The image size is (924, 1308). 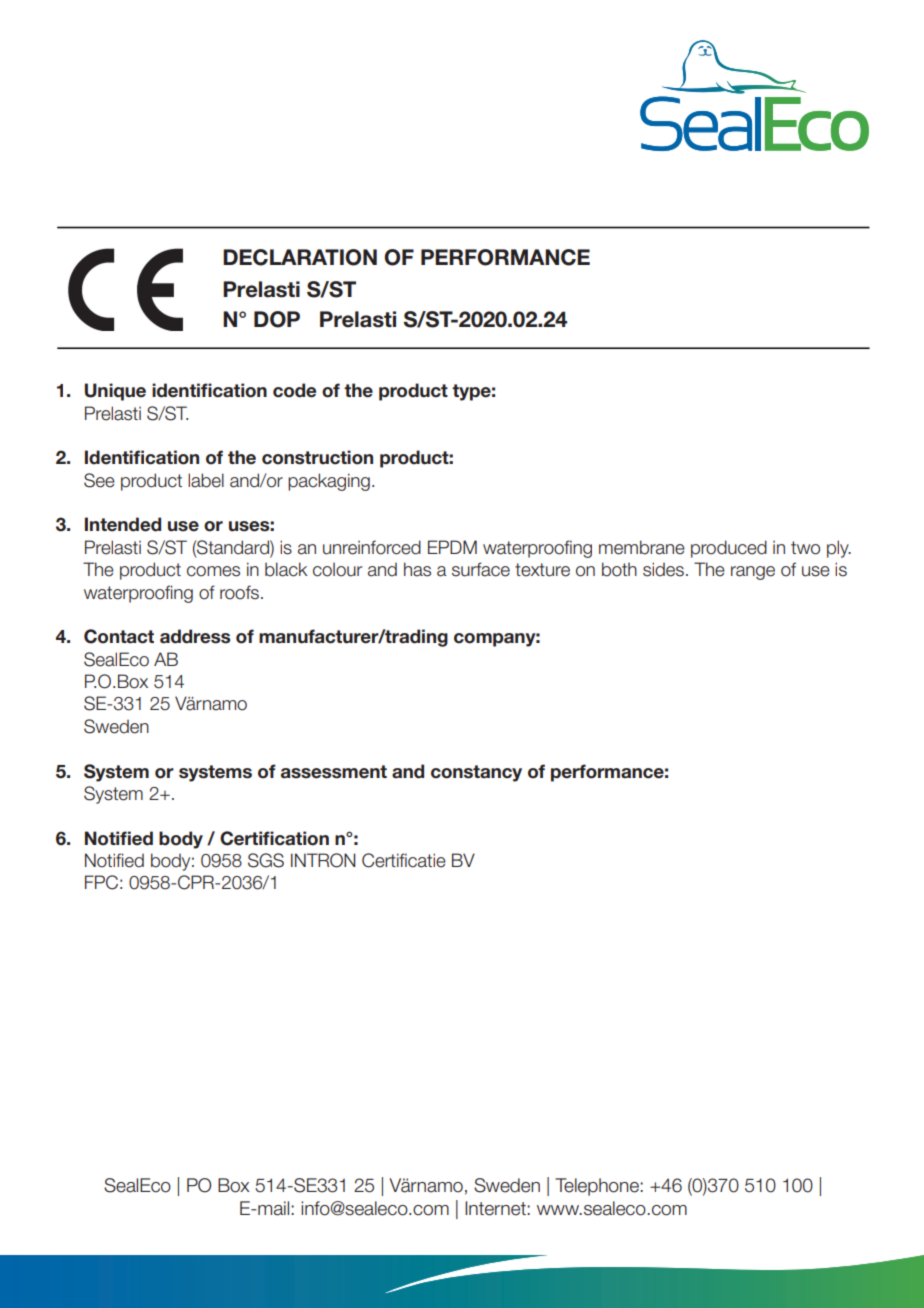 I want to click on assessment, so click(x=334, y=772).
